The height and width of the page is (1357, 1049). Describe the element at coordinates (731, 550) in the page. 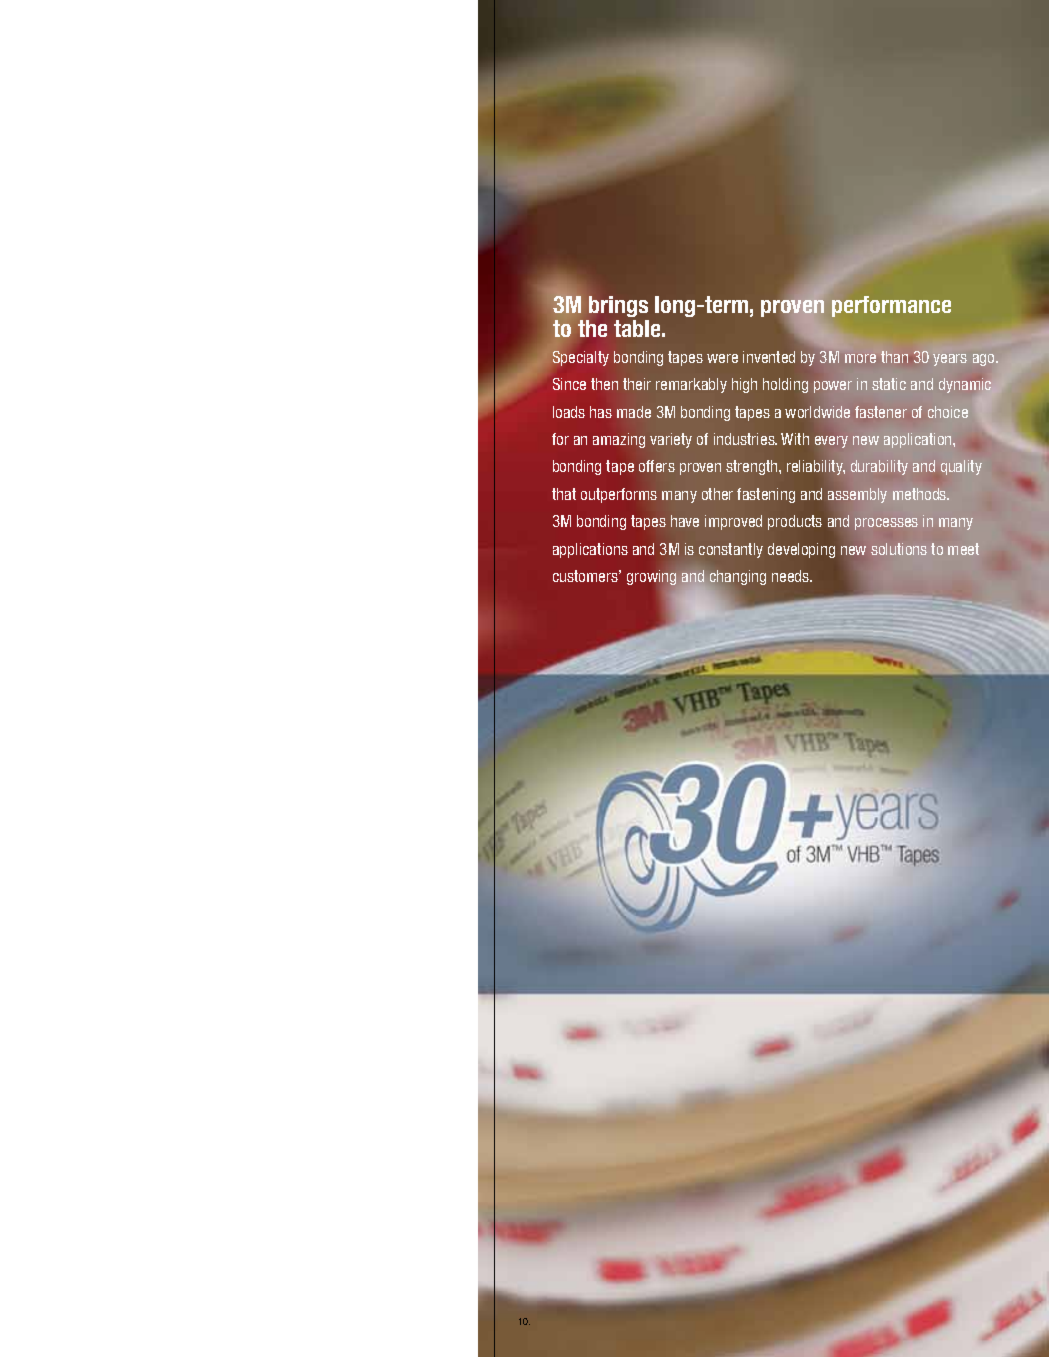

I see `constantly` at that location.
